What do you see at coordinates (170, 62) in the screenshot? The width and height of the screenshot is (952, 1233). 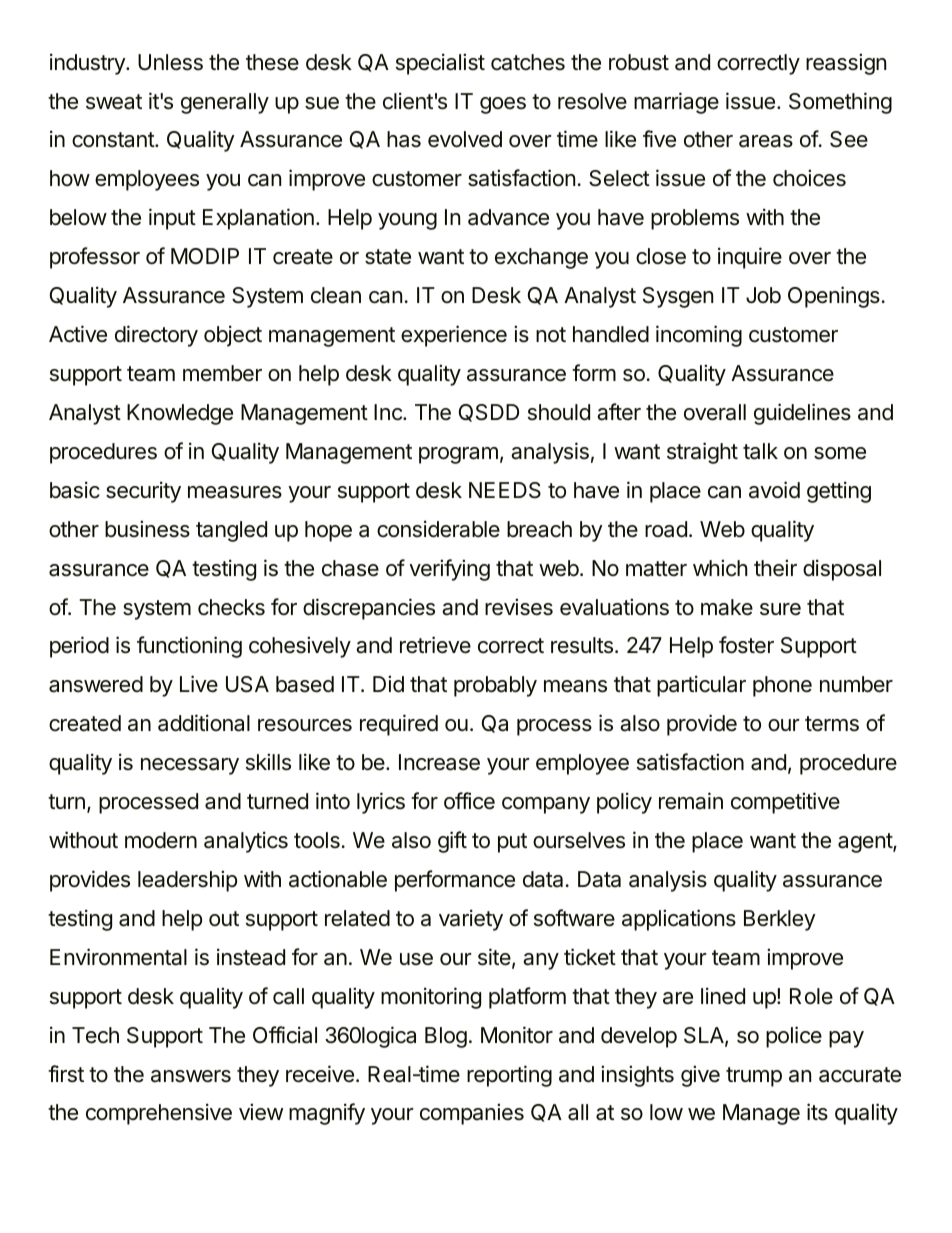 I see `Unless` at bounding box center [170, 62].
